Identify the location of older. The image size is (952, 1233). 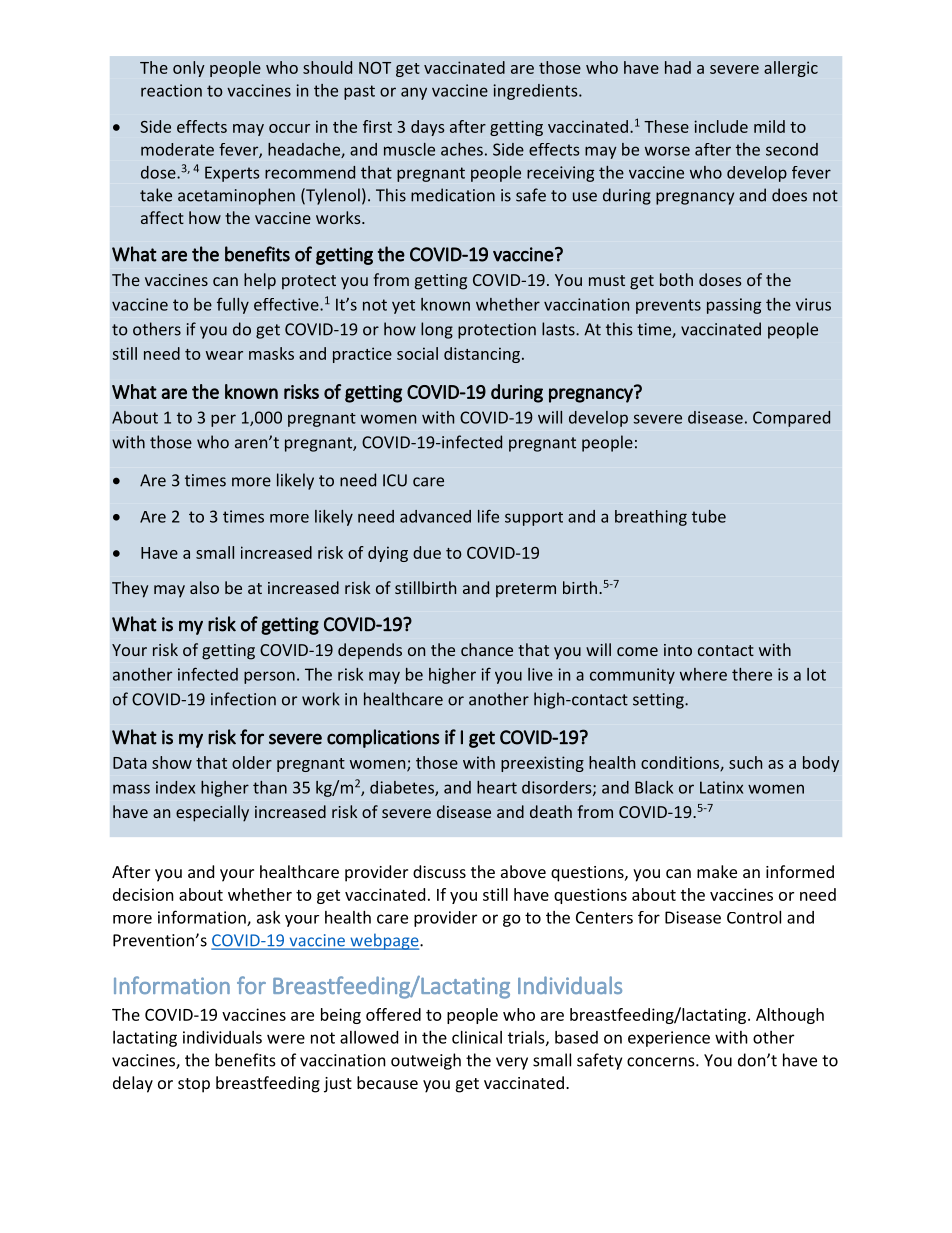
(252, 762).
